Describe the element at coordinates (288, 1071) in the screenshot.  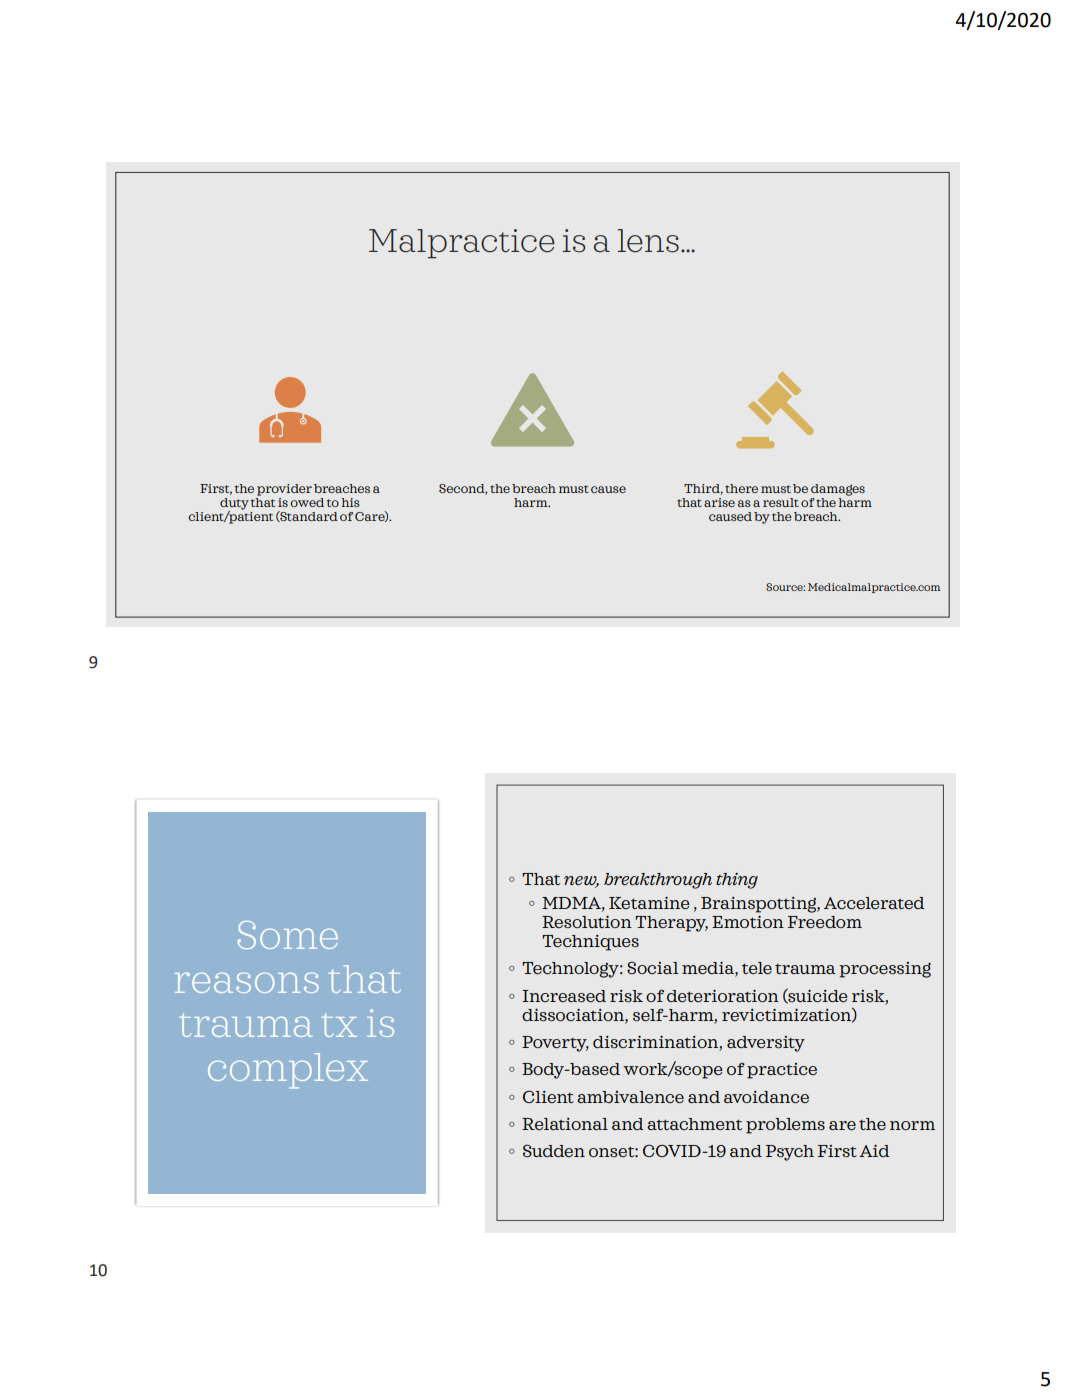
I see `complex` at that location.
